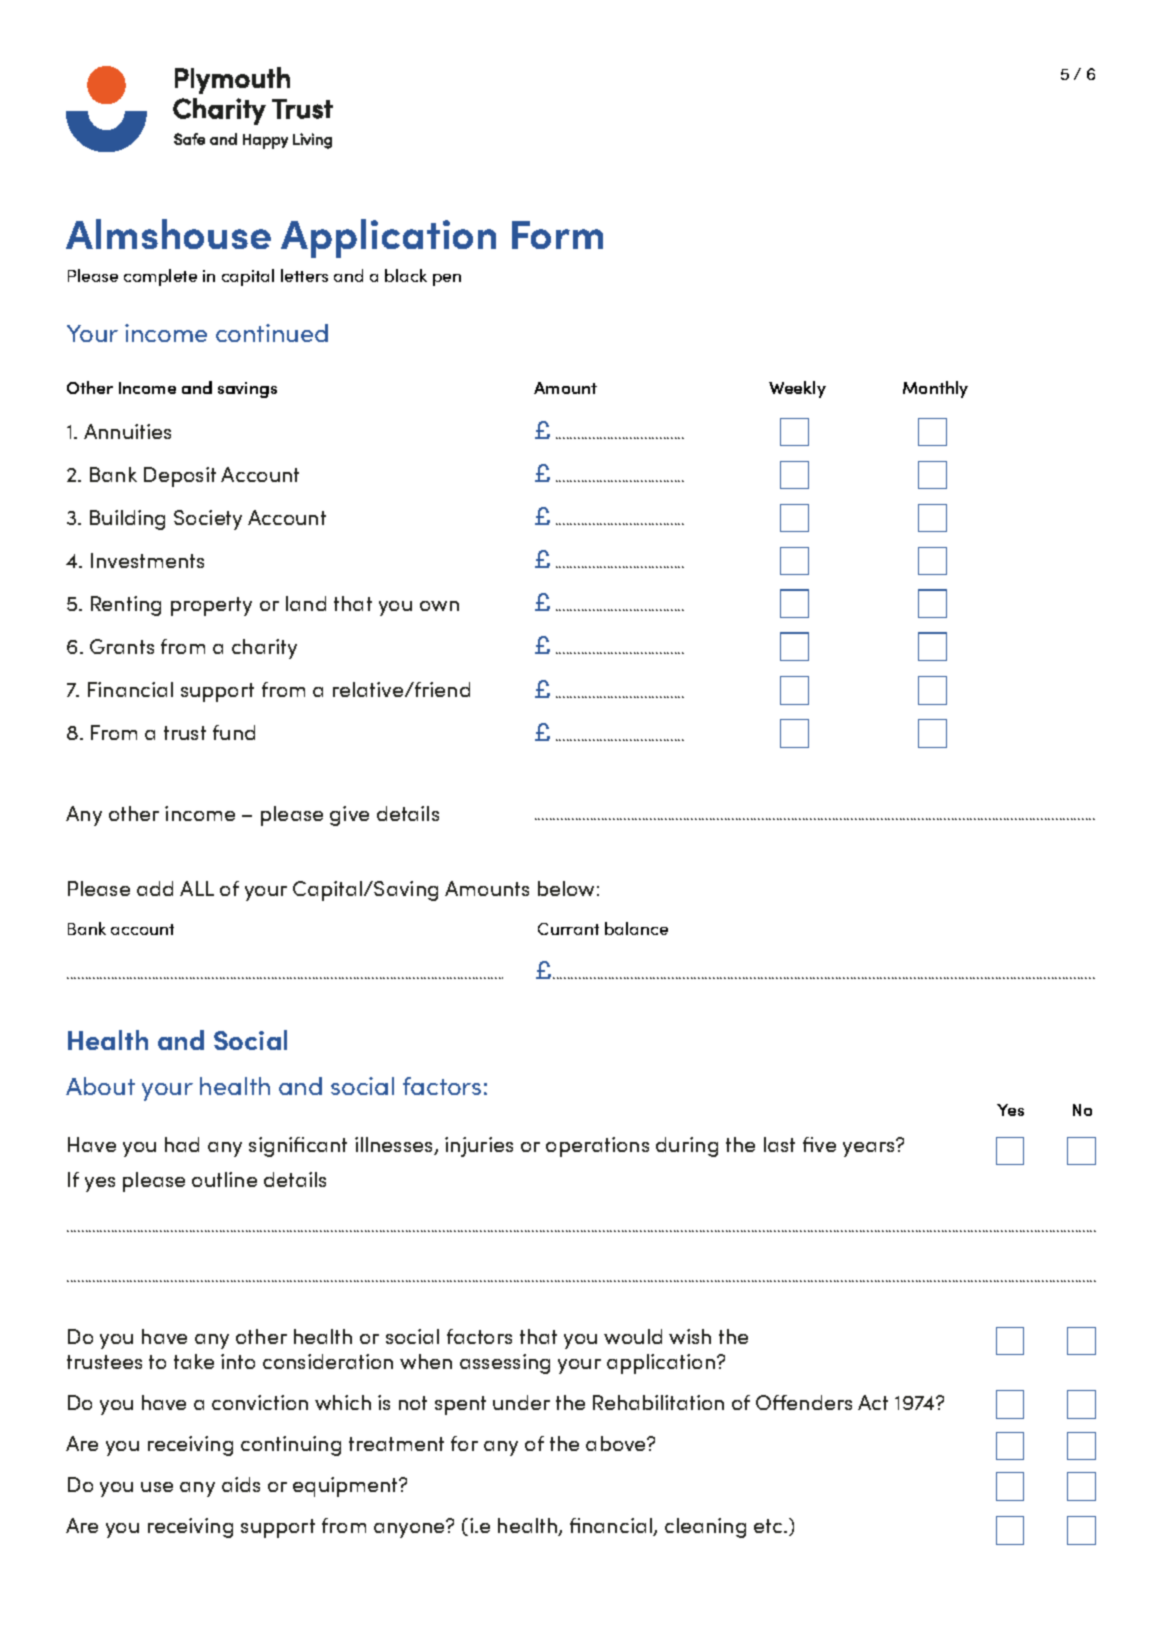 This screenshot has height=1644, width=1163. Describe the element at coordinates (521, 1402) in the screenshot. I see `under` at that location.
